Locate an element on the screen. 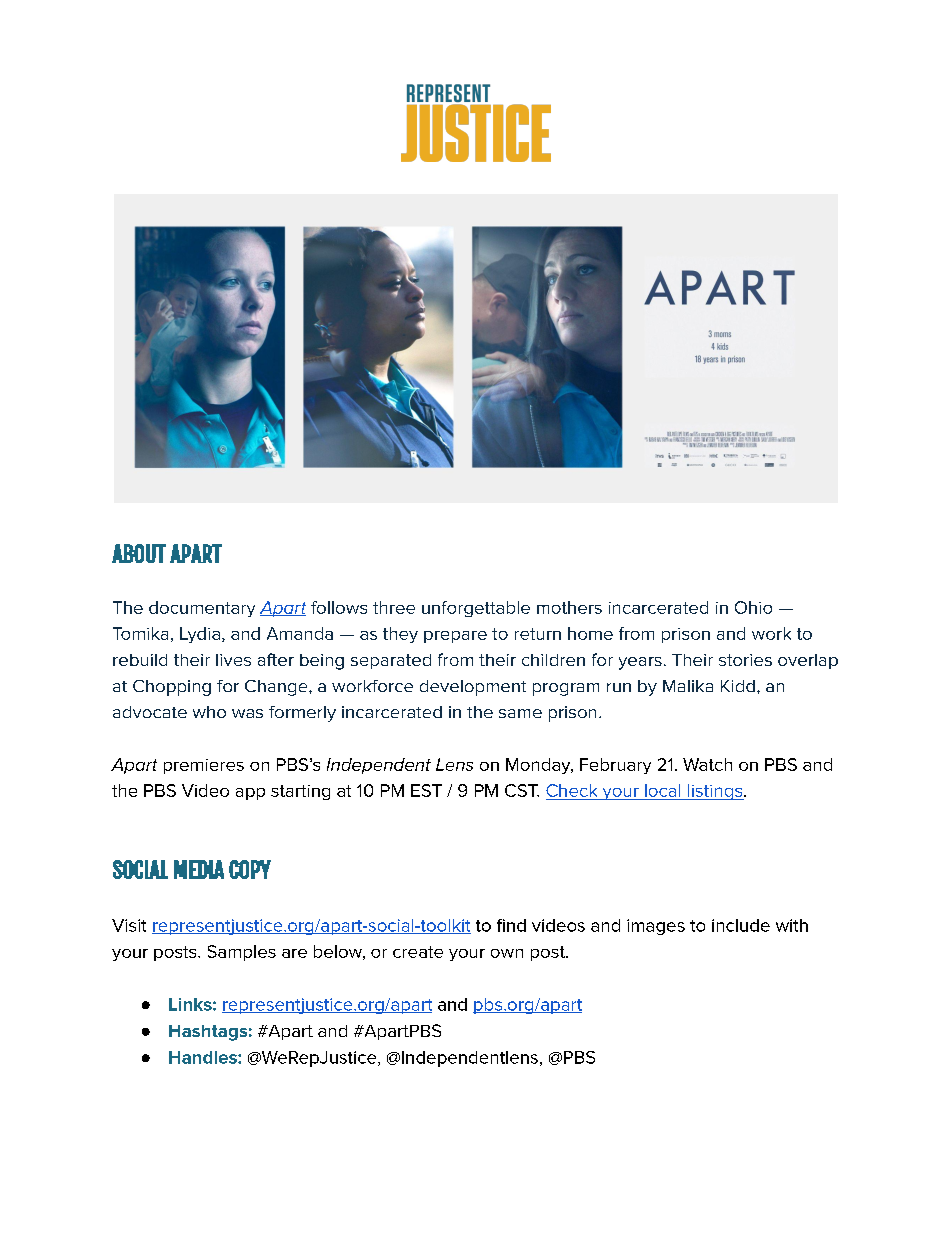 This screenshot has height=1233, width=952. EST is located at coordinates (426, 790).
